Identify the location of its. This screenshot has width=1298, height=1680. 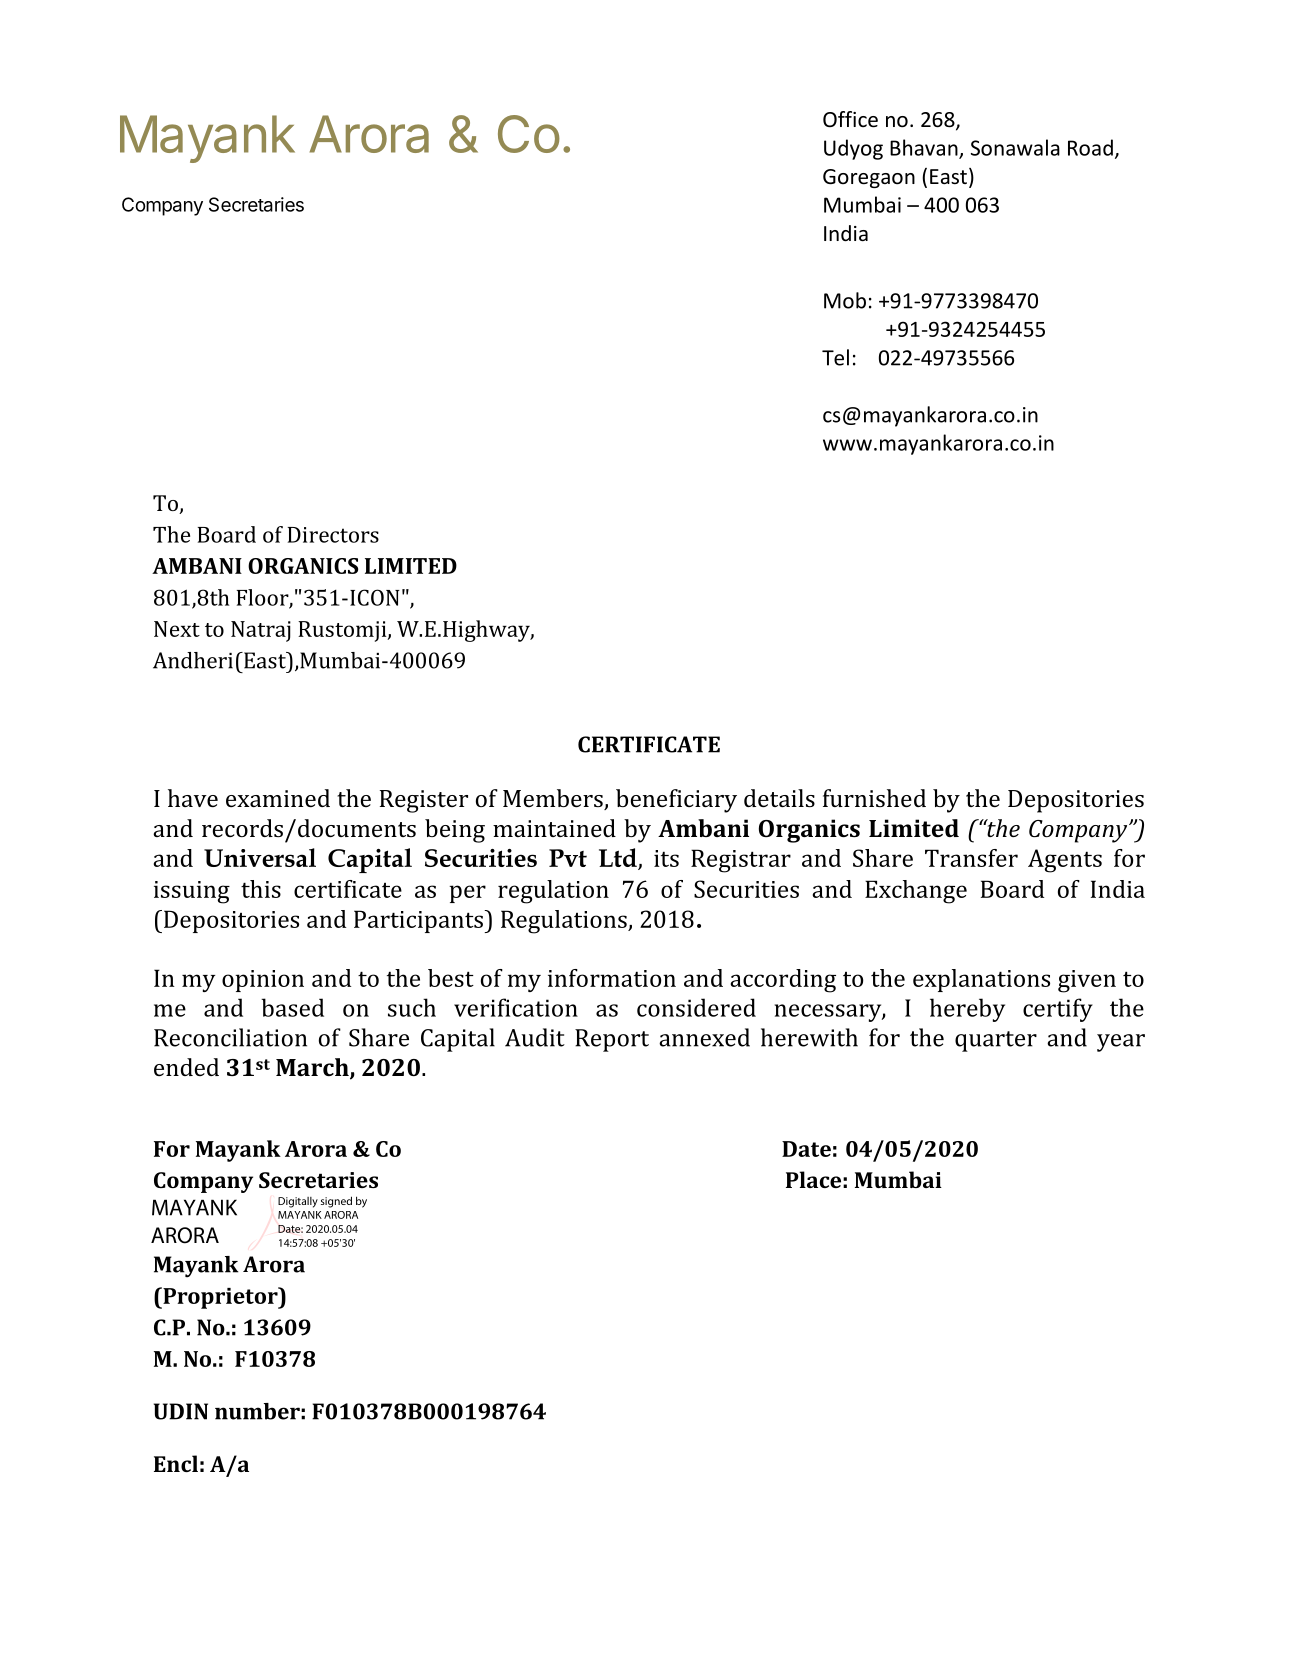
(666, 858).
